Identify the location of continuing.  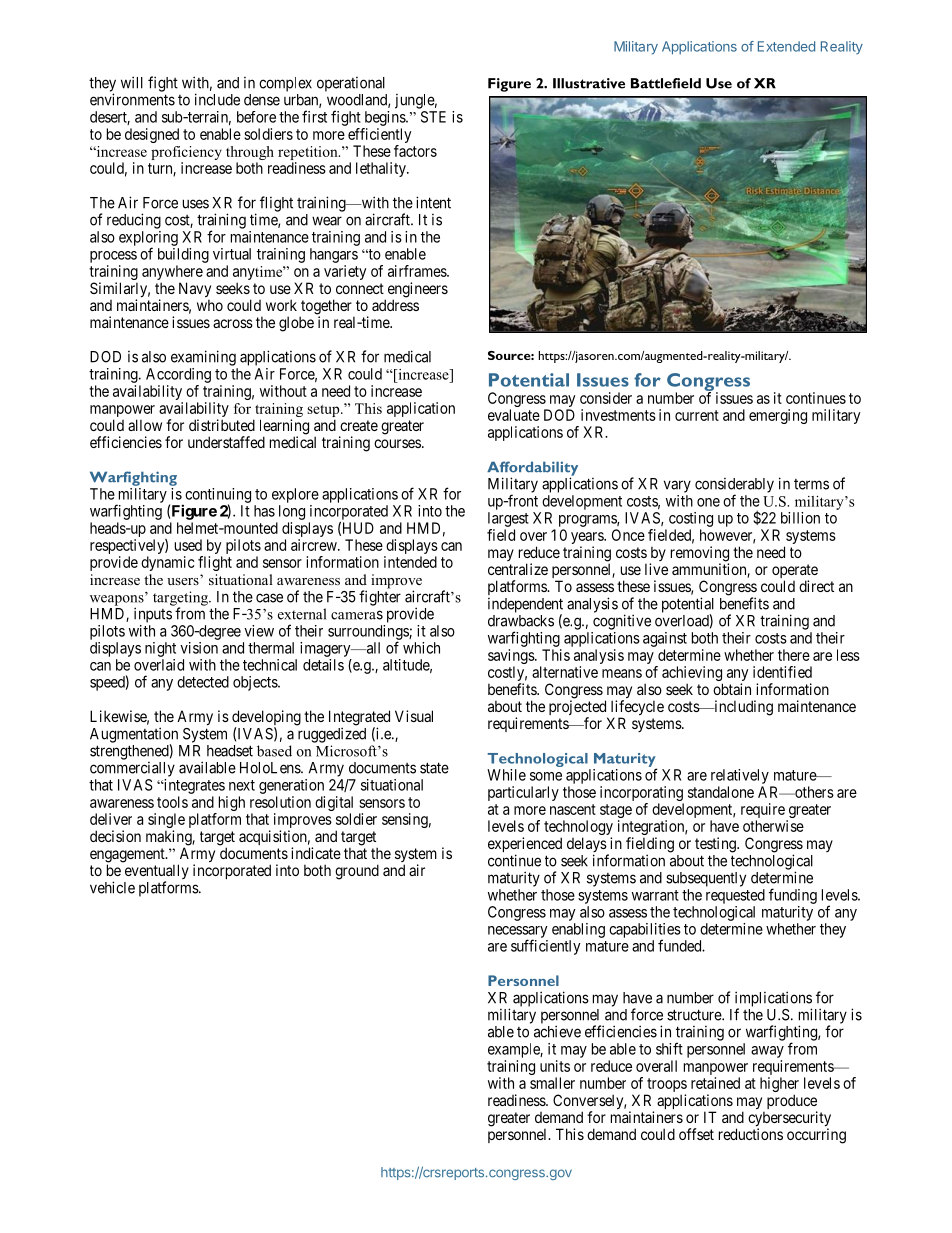
(218, 496).
